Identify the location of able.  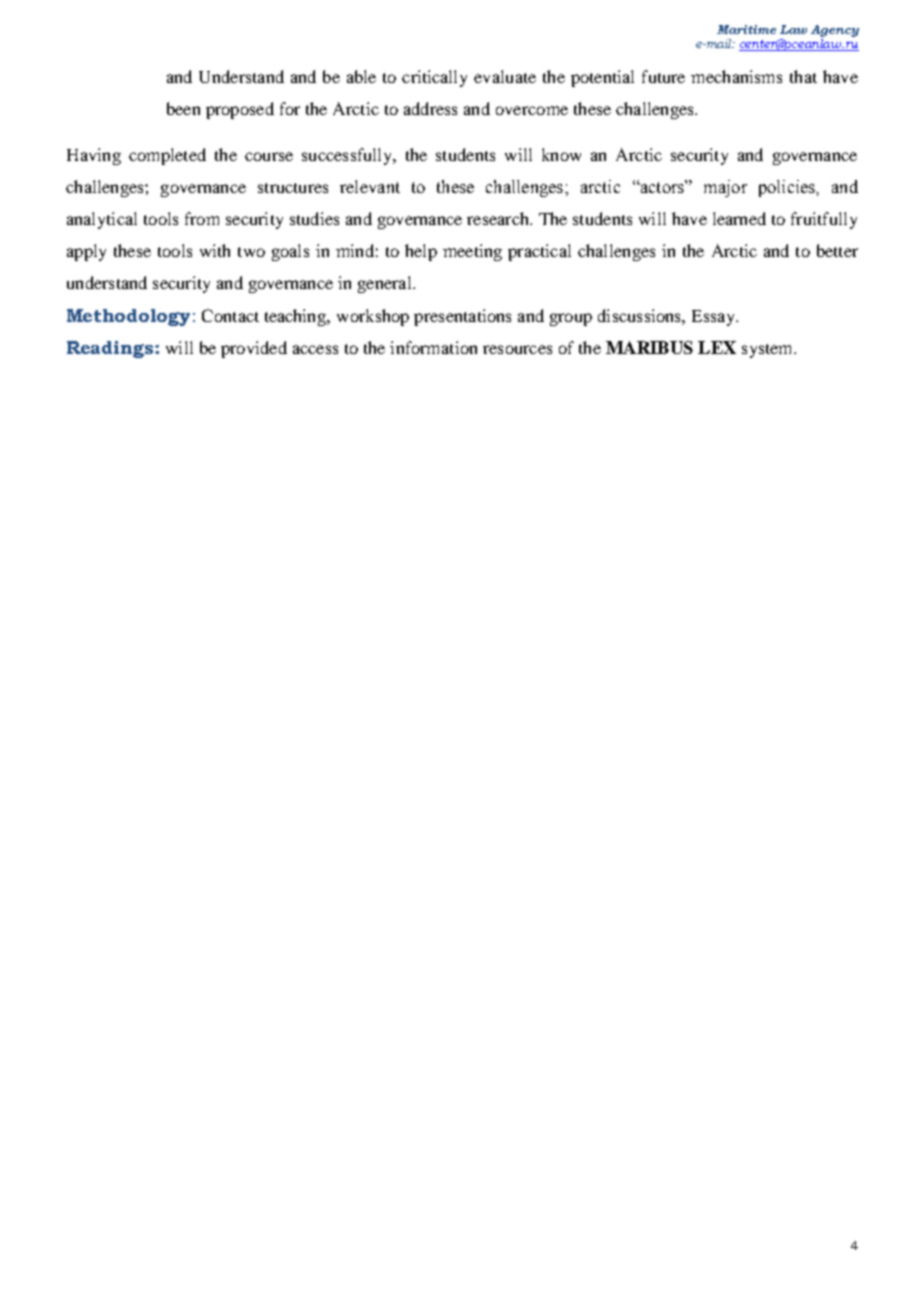
(361, 76).
